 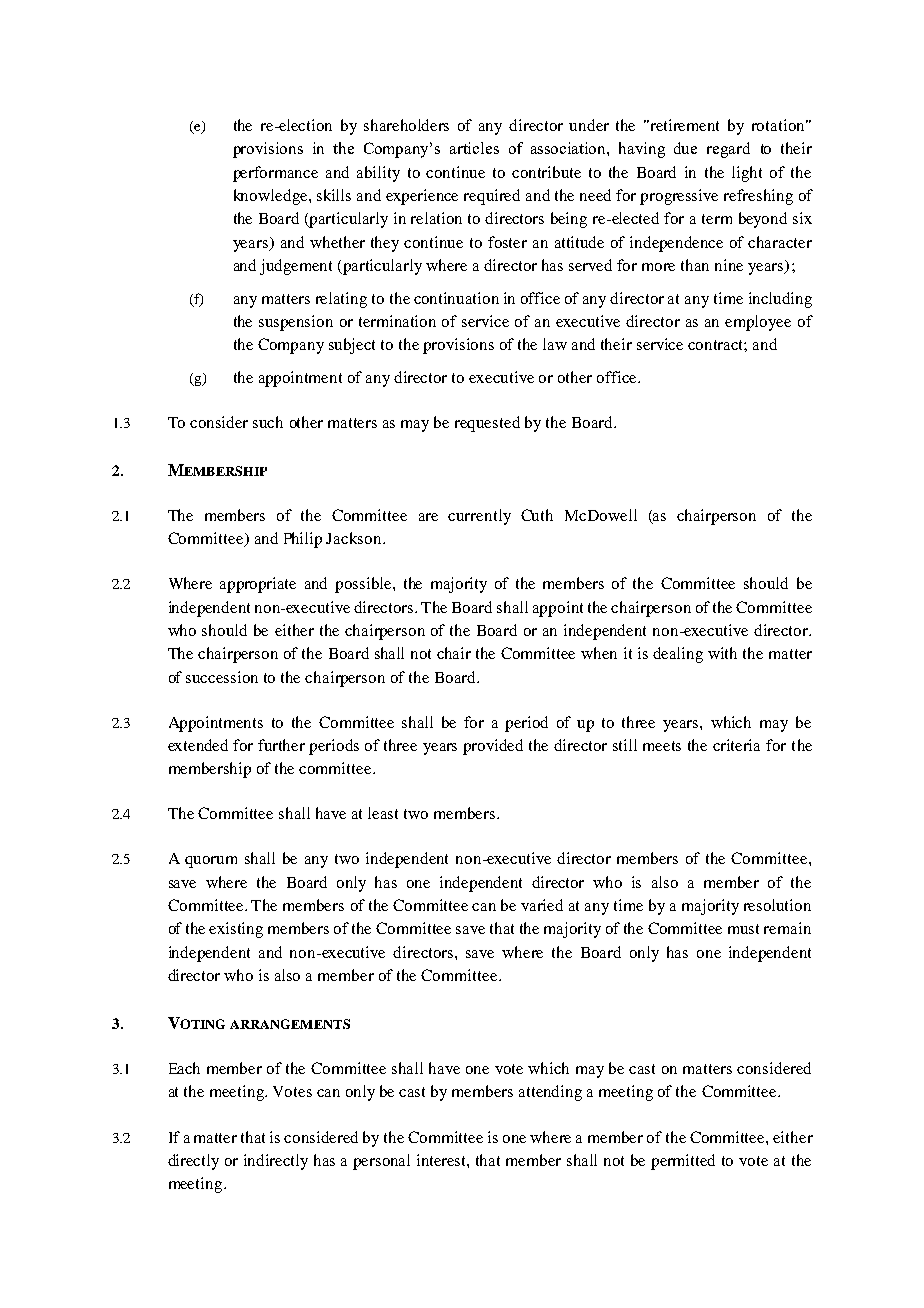 What do you see at coordinates (275, 174) in the screenshot?
I see `performance` at bounding box center [275, 174].
